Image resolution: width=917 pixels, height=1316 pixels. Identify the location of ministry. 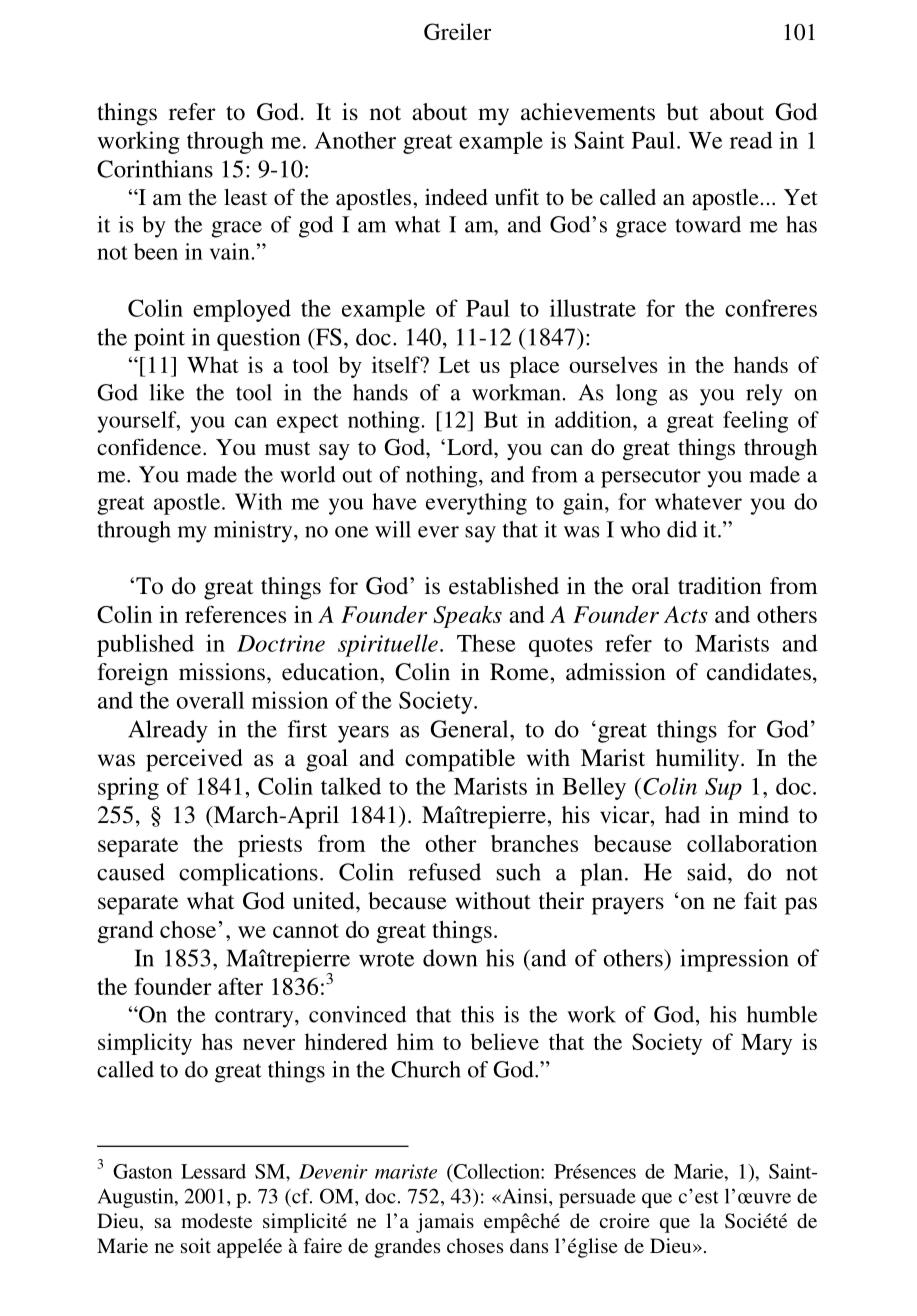
(254, 532).
